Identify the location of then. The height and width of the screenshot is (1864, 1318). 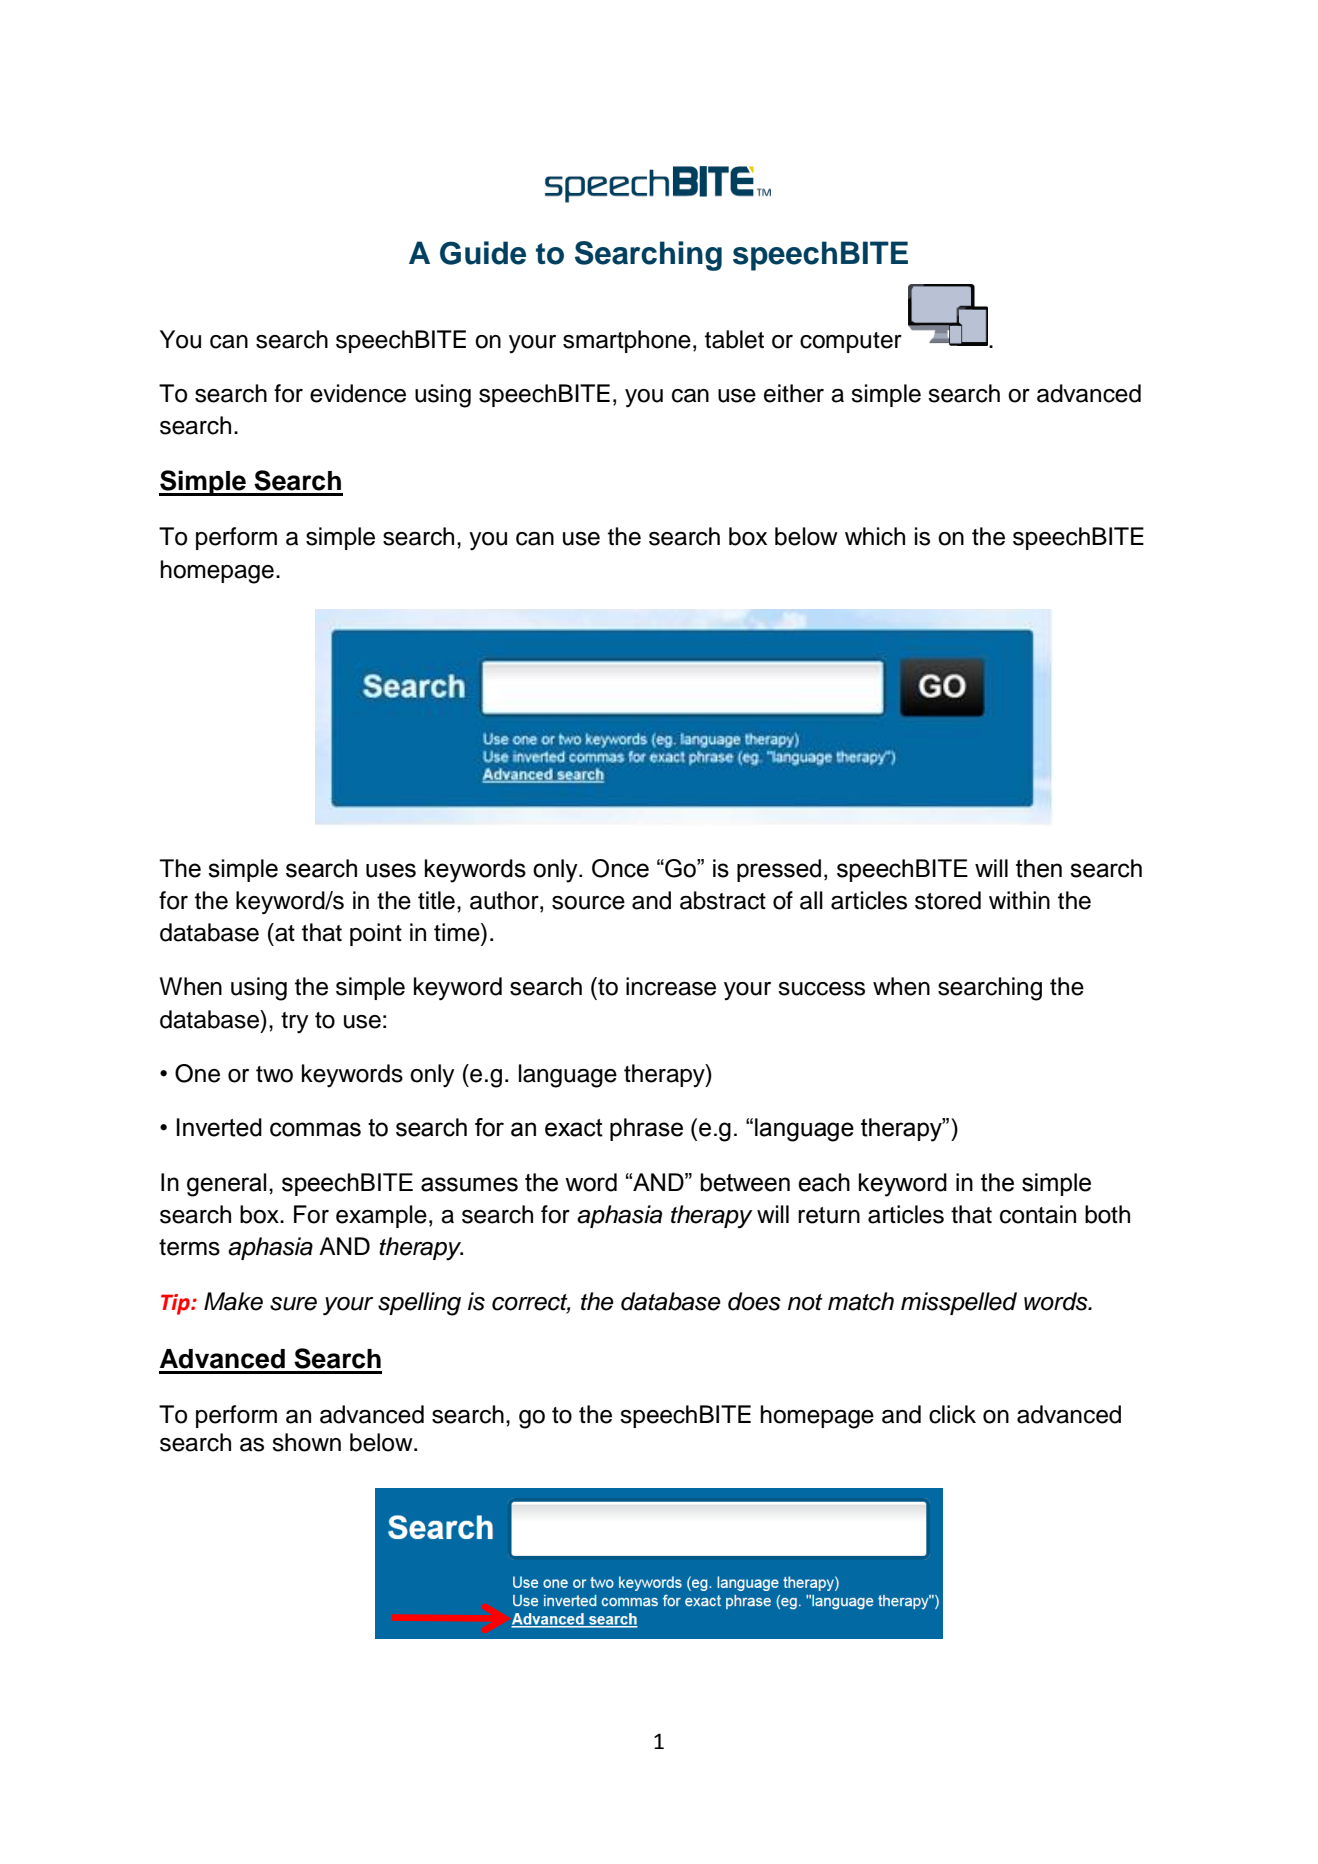
(1039, 868).
